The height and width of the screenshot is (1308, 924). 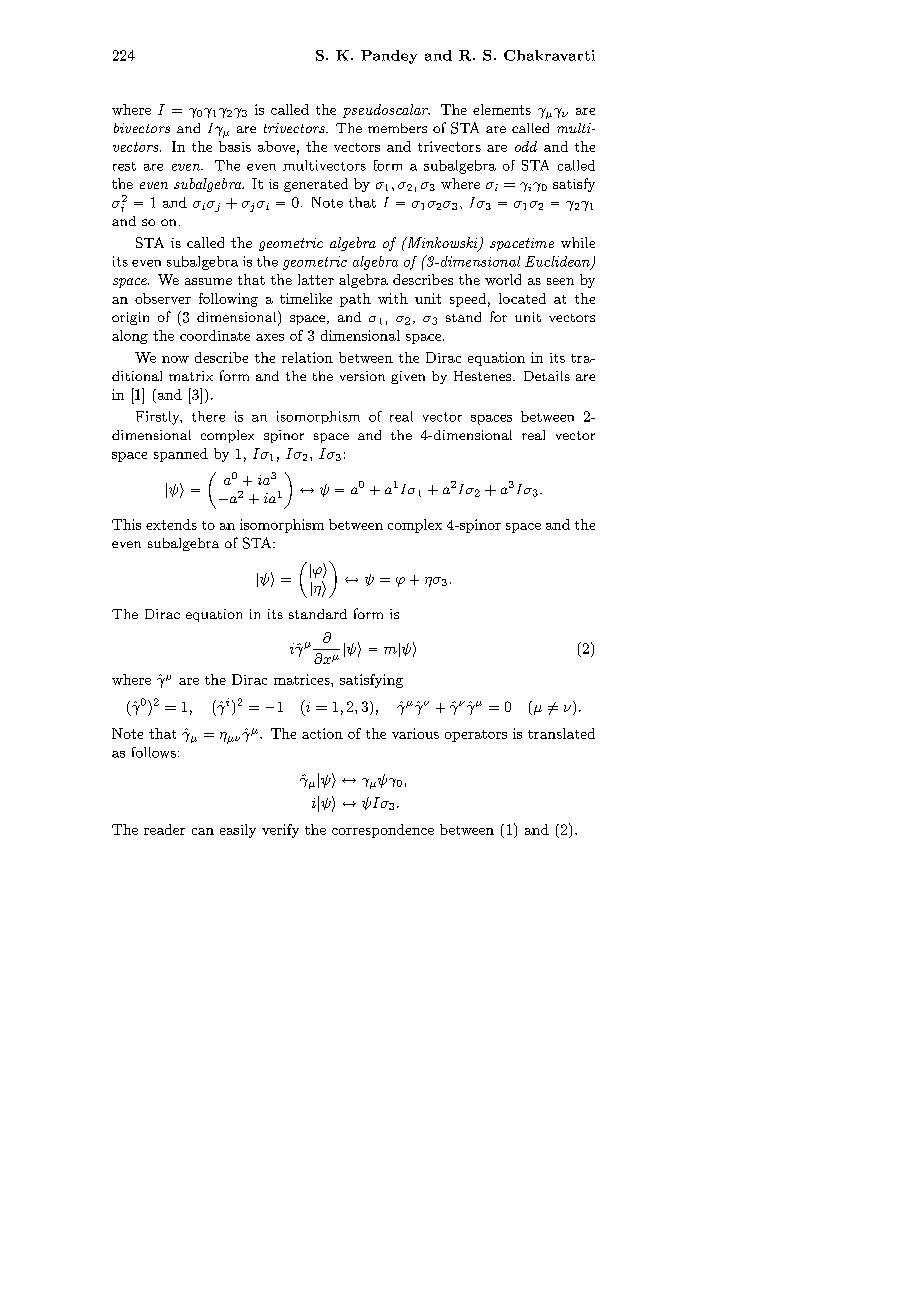 What do you see at coordinates (163, 298) in the screenshot?
I see `observer` at bounding box center [163, 298].
